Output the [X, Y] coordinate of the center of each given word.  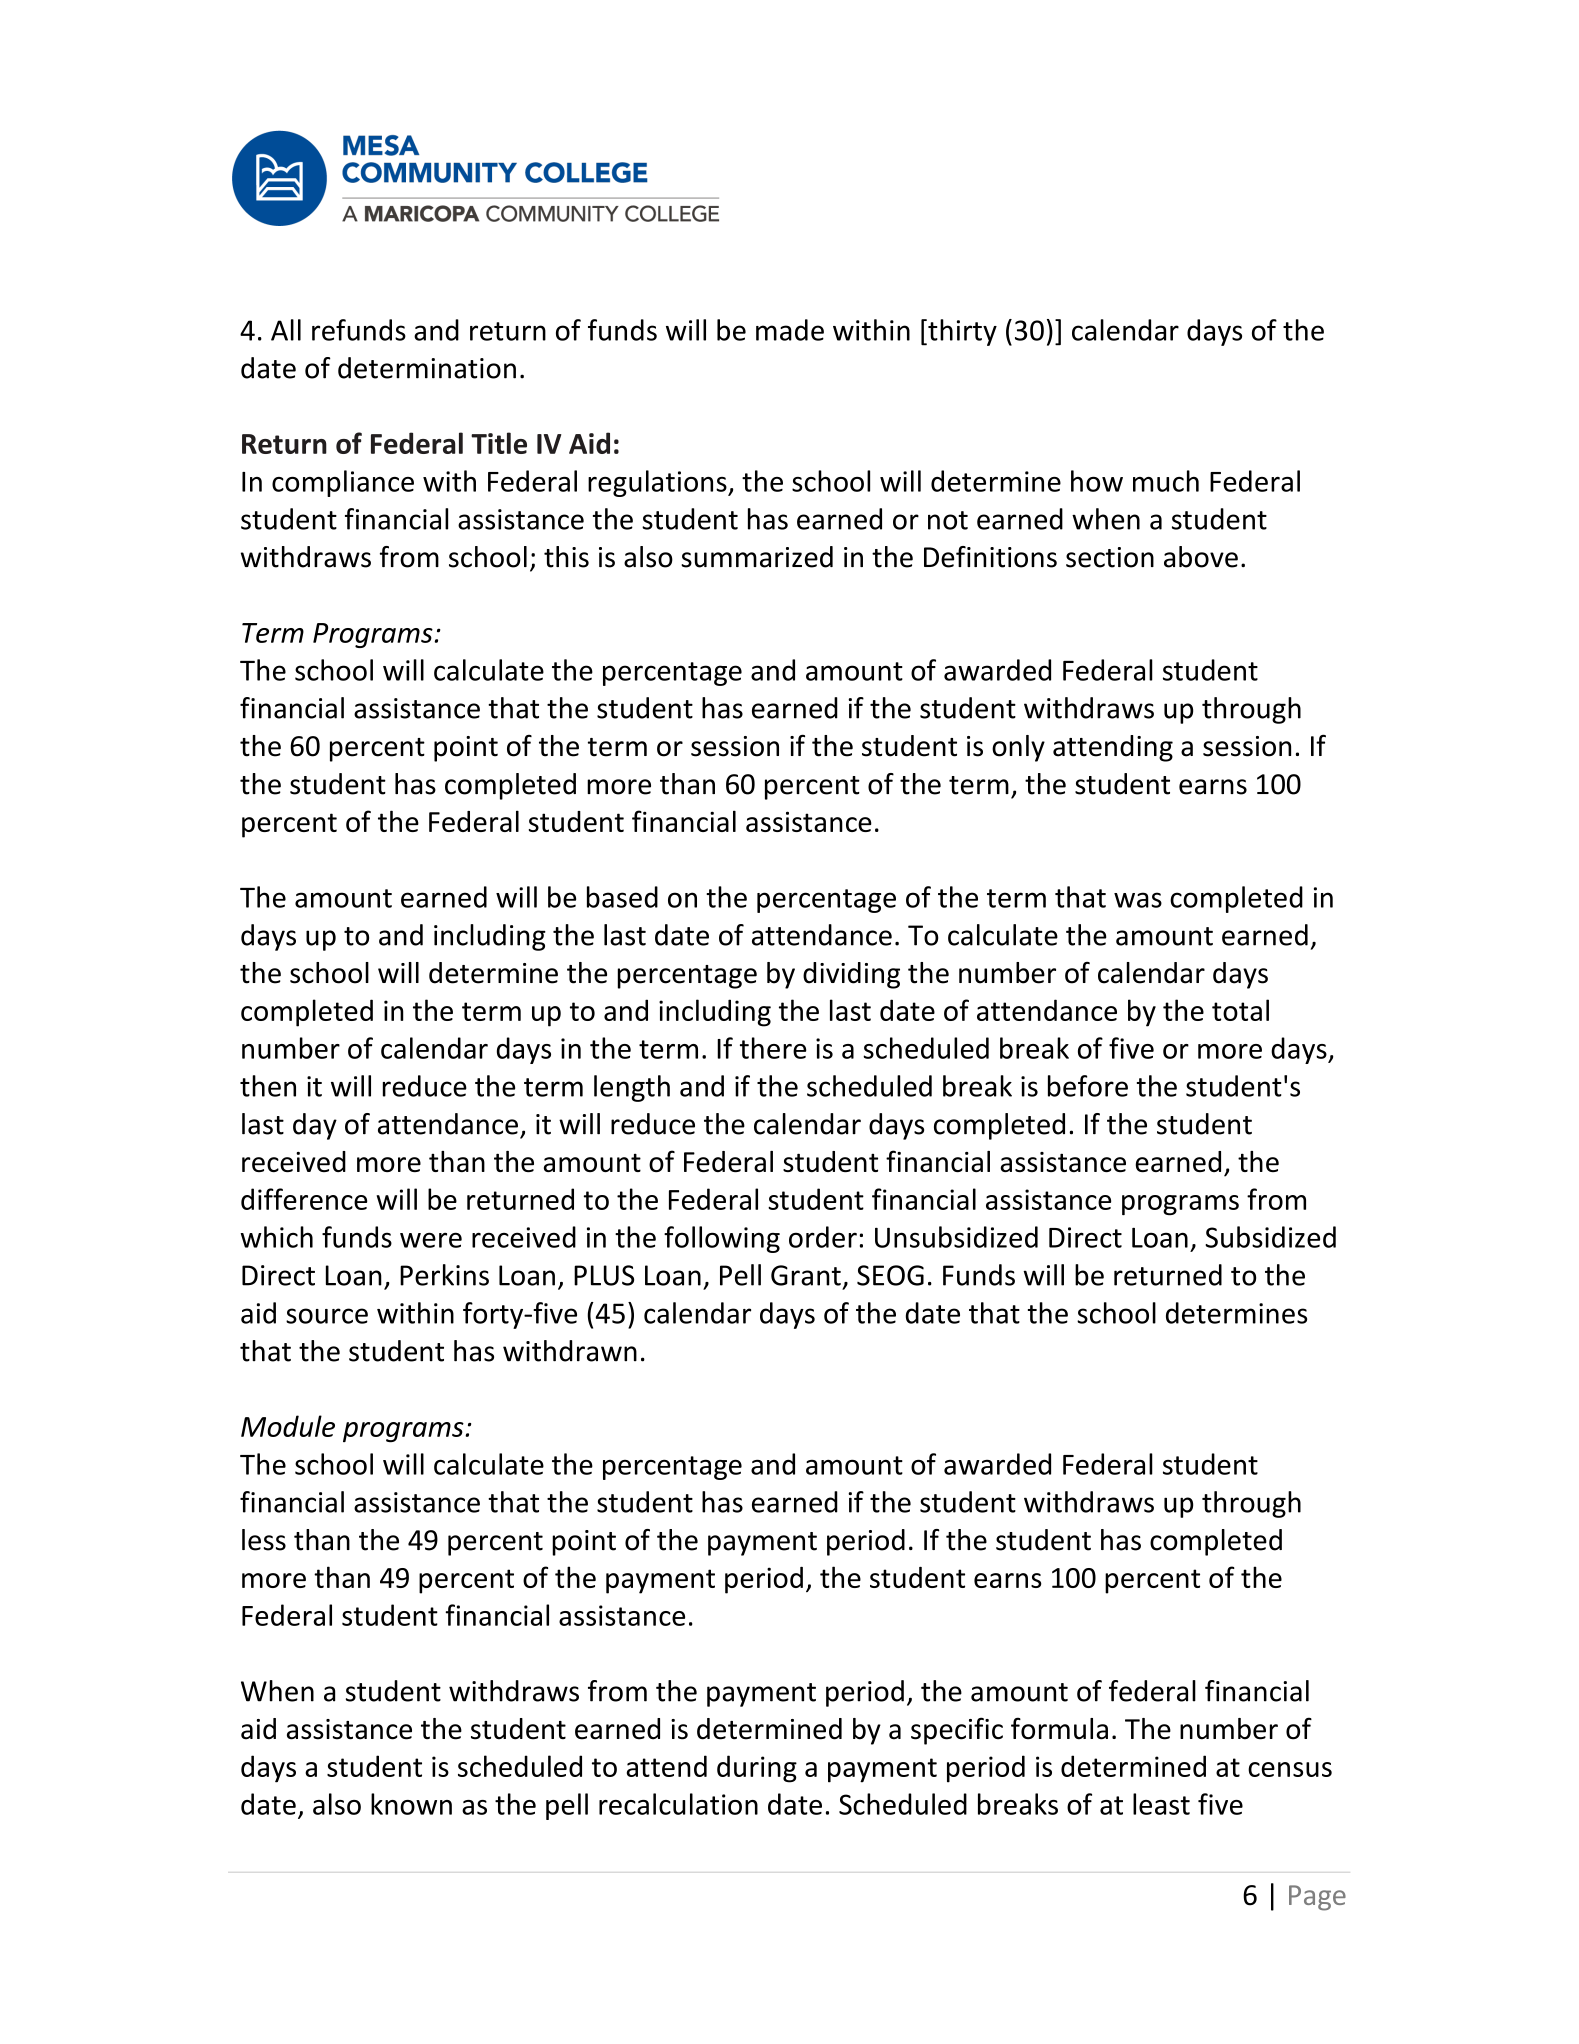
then [268, 1086]
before [1088, 1086]
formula [1059, 1728]
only [1018, 748]
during [757, 1769]
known [411, 1804]
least [1161, 1804]
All [286, 330]
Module [288, 1426]
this [566, 557]
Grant [806, 1275]
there [773, 1048]
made [790, 330]
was [1138, 900]
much [1166, 481]
